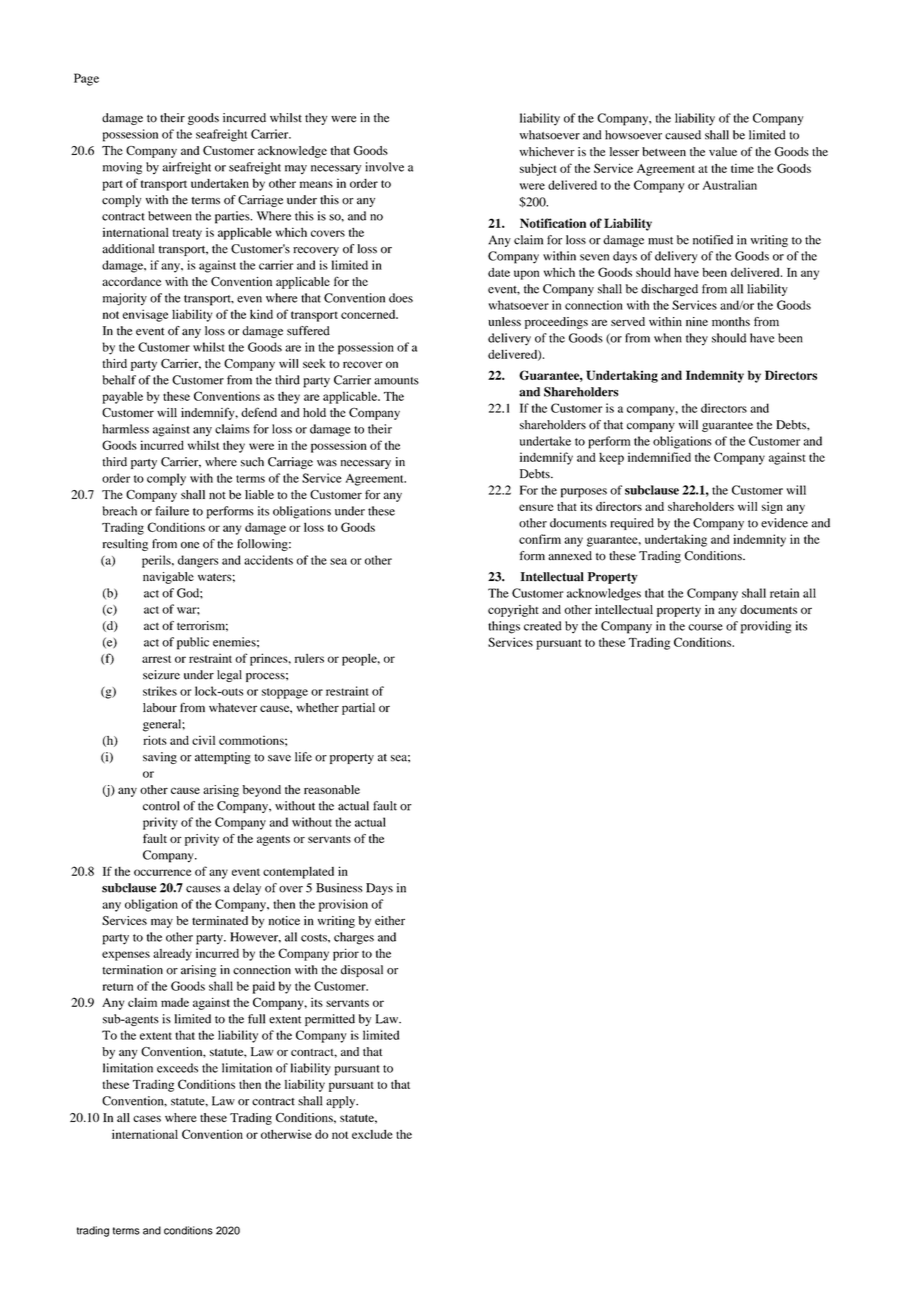 This document has height=1307, width=924. Describe the element at coordinates (172, 511) in the document. I see `failure` at that location.
